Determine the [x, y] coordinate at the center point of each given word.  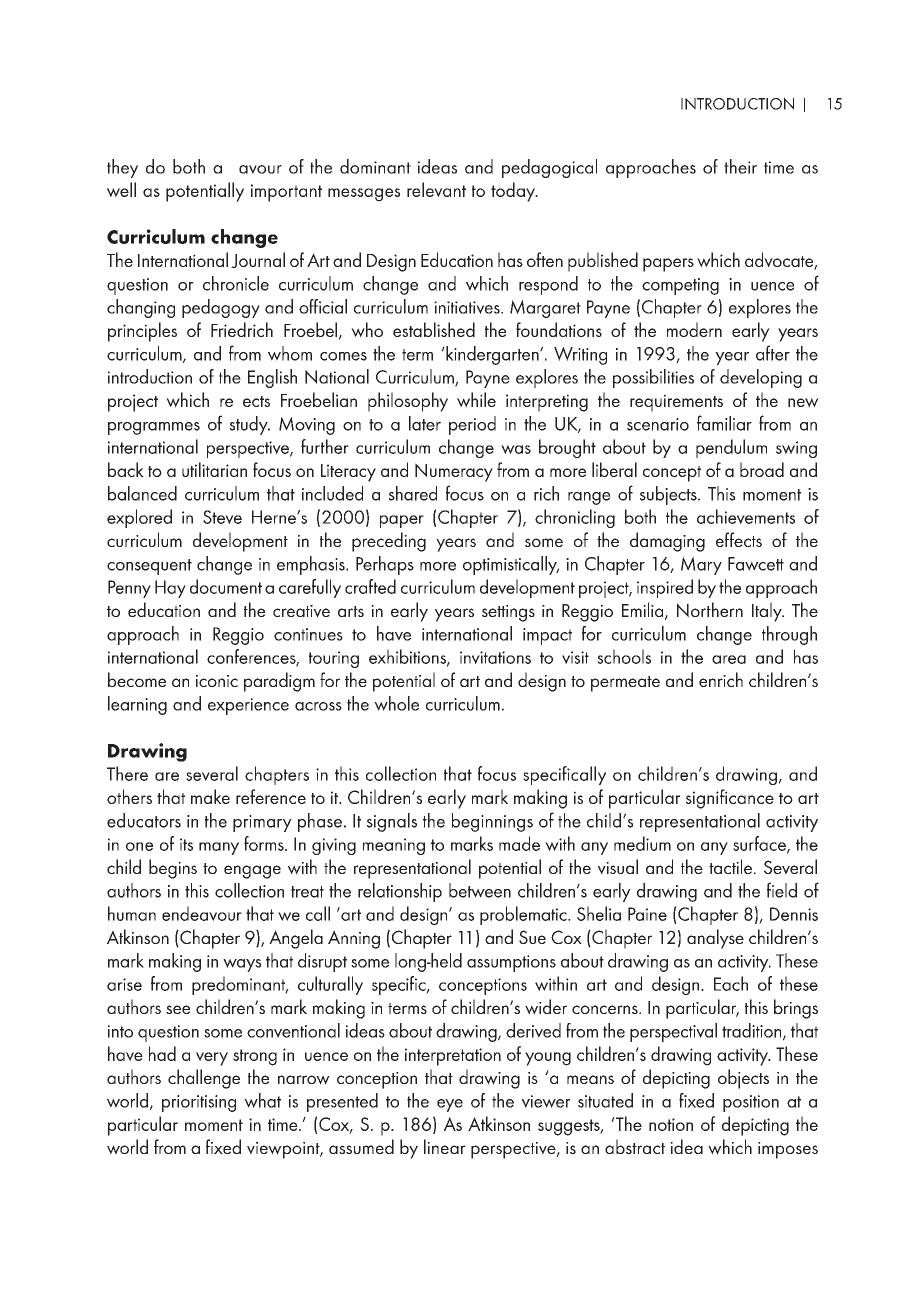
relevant [436, 189]
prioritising [199, 1103]
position [751, 1103]
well [121, 189]
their [740, 166]
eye [450, 1105]
